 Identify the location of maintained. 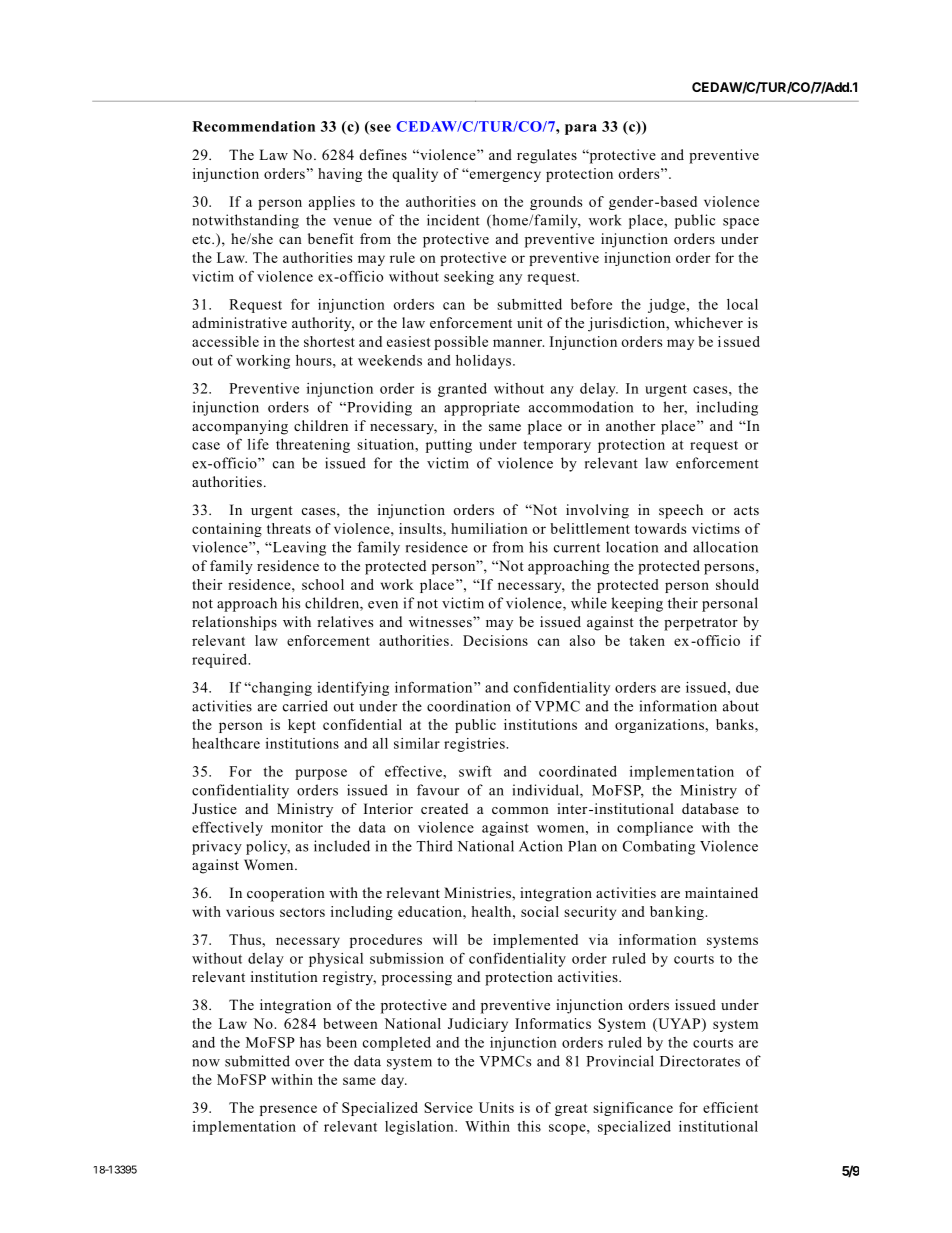
(721, 892).
